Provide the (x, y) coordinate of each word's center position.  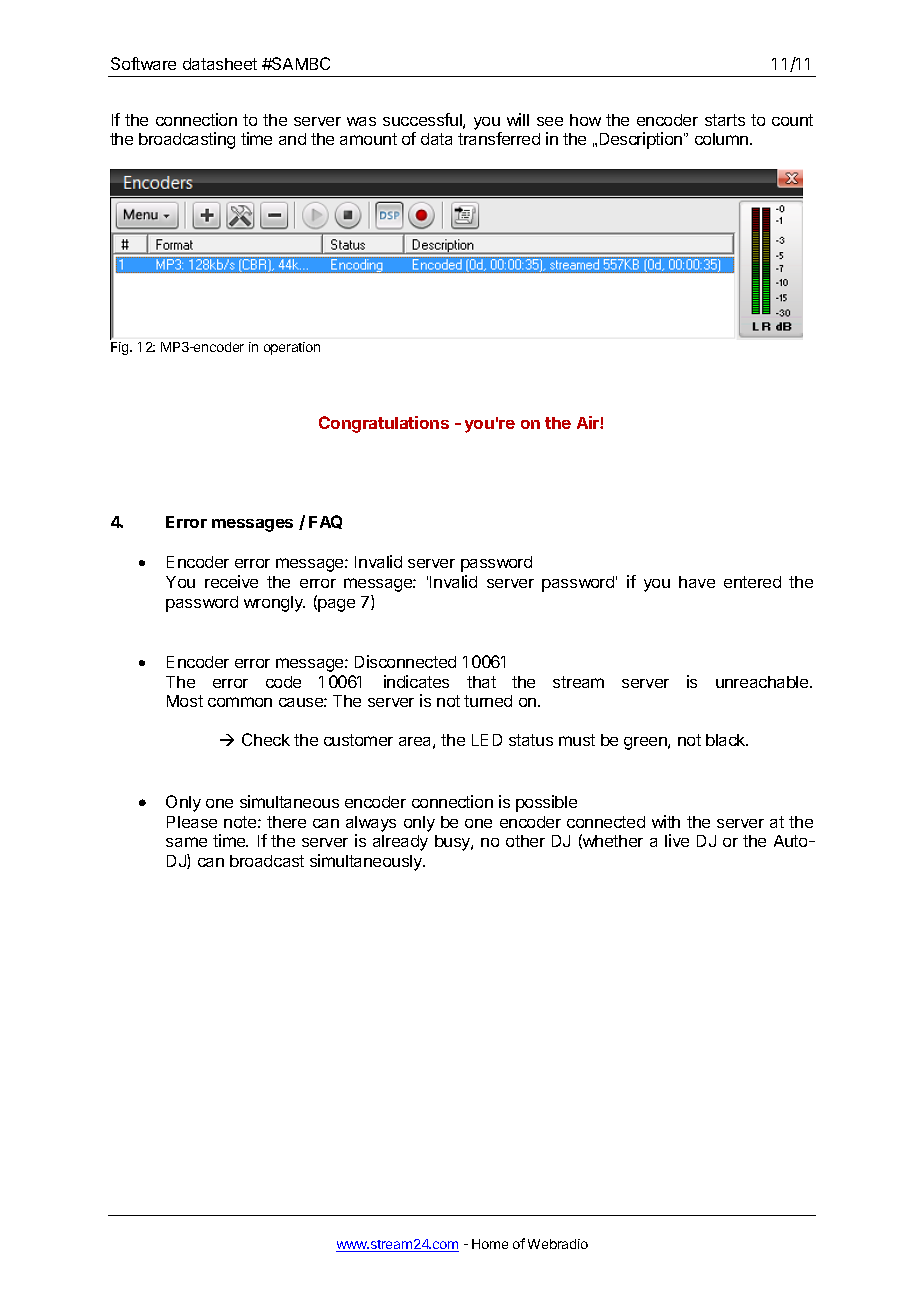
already (400, 843)
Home (490, 1244)
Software (143, 63)
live (677, 840)
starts (725, 120)
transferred (499, 138)
